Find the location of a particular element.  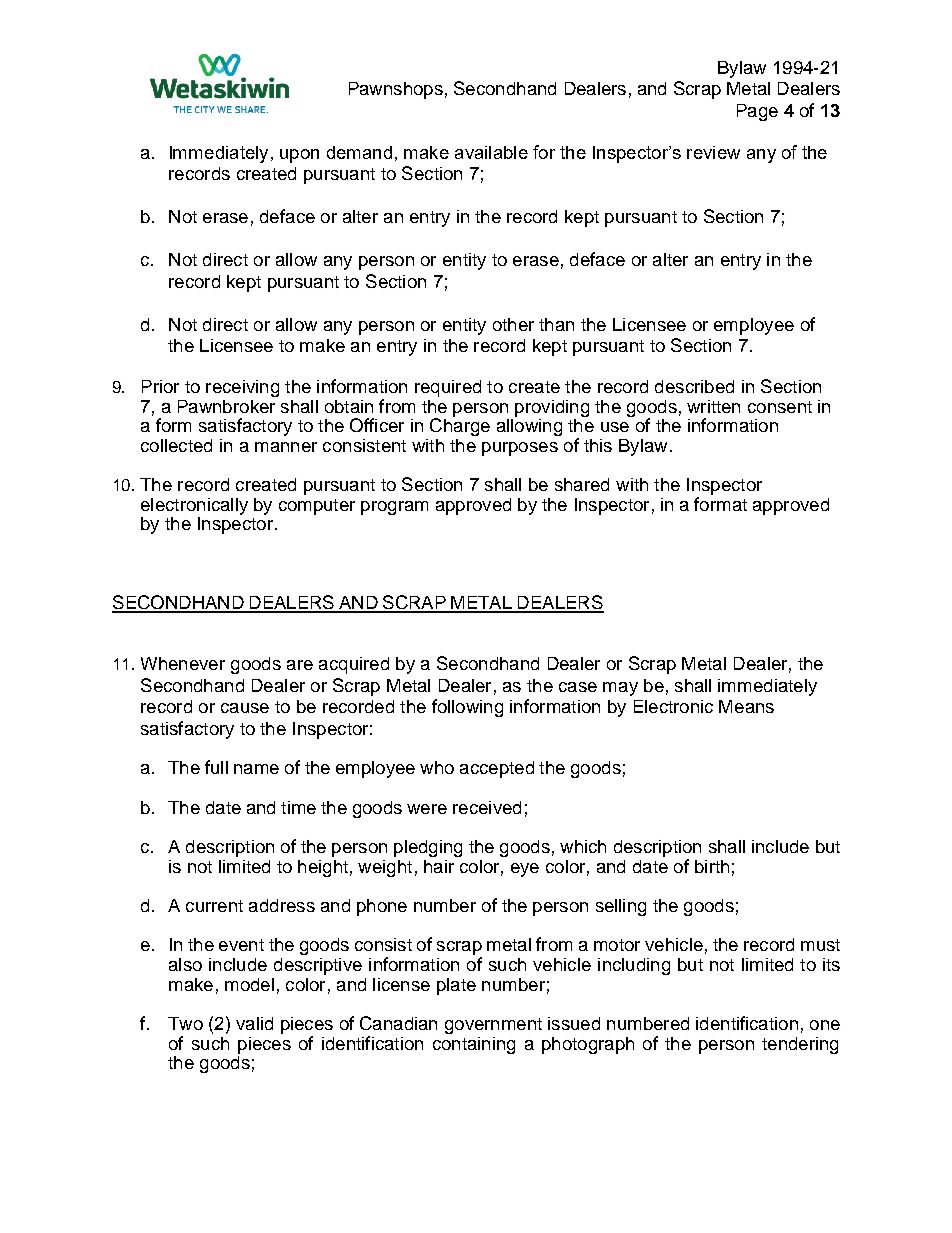

program is located at coordinates (394, 508).
